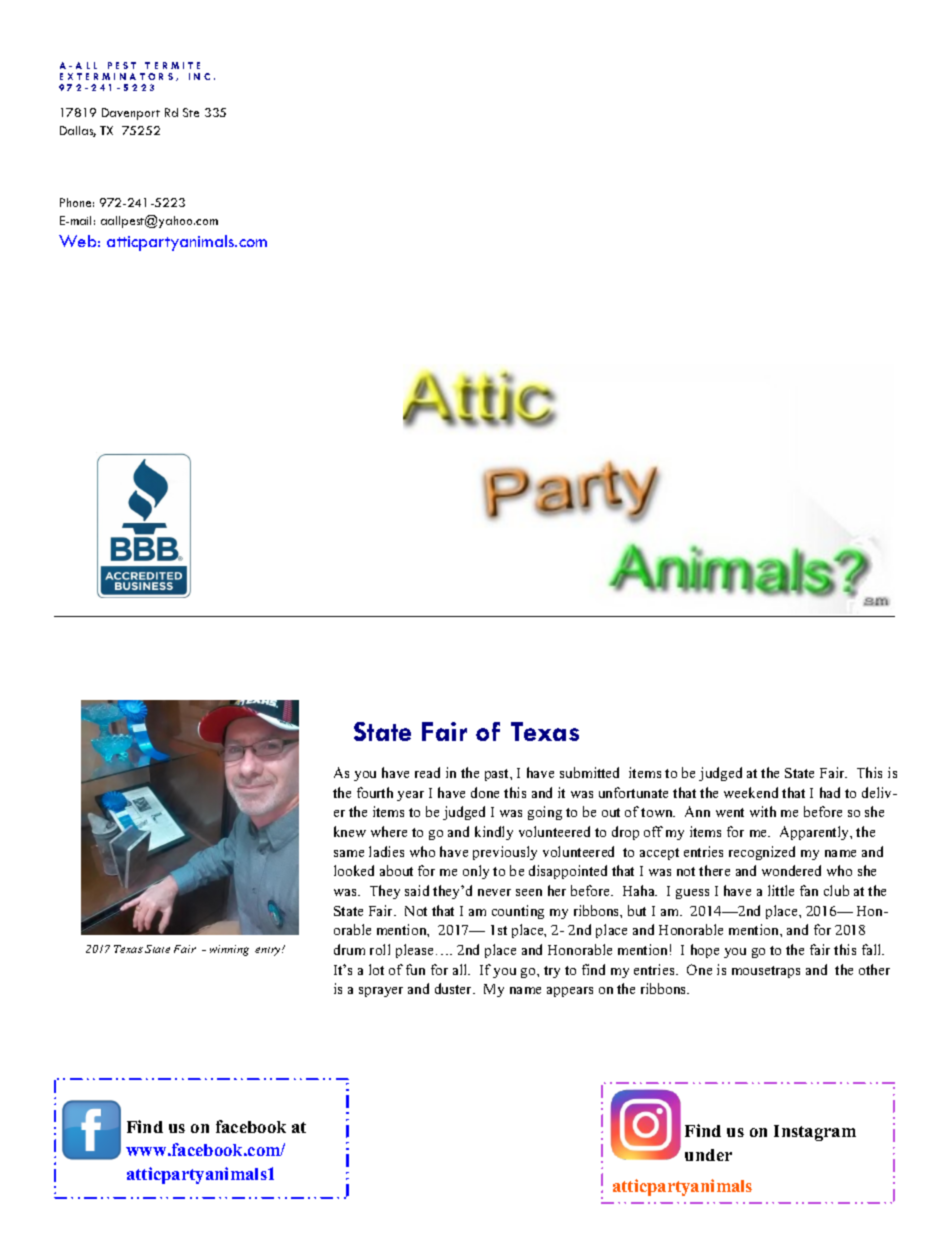  I want to click on weekend, so click(751, 792).
